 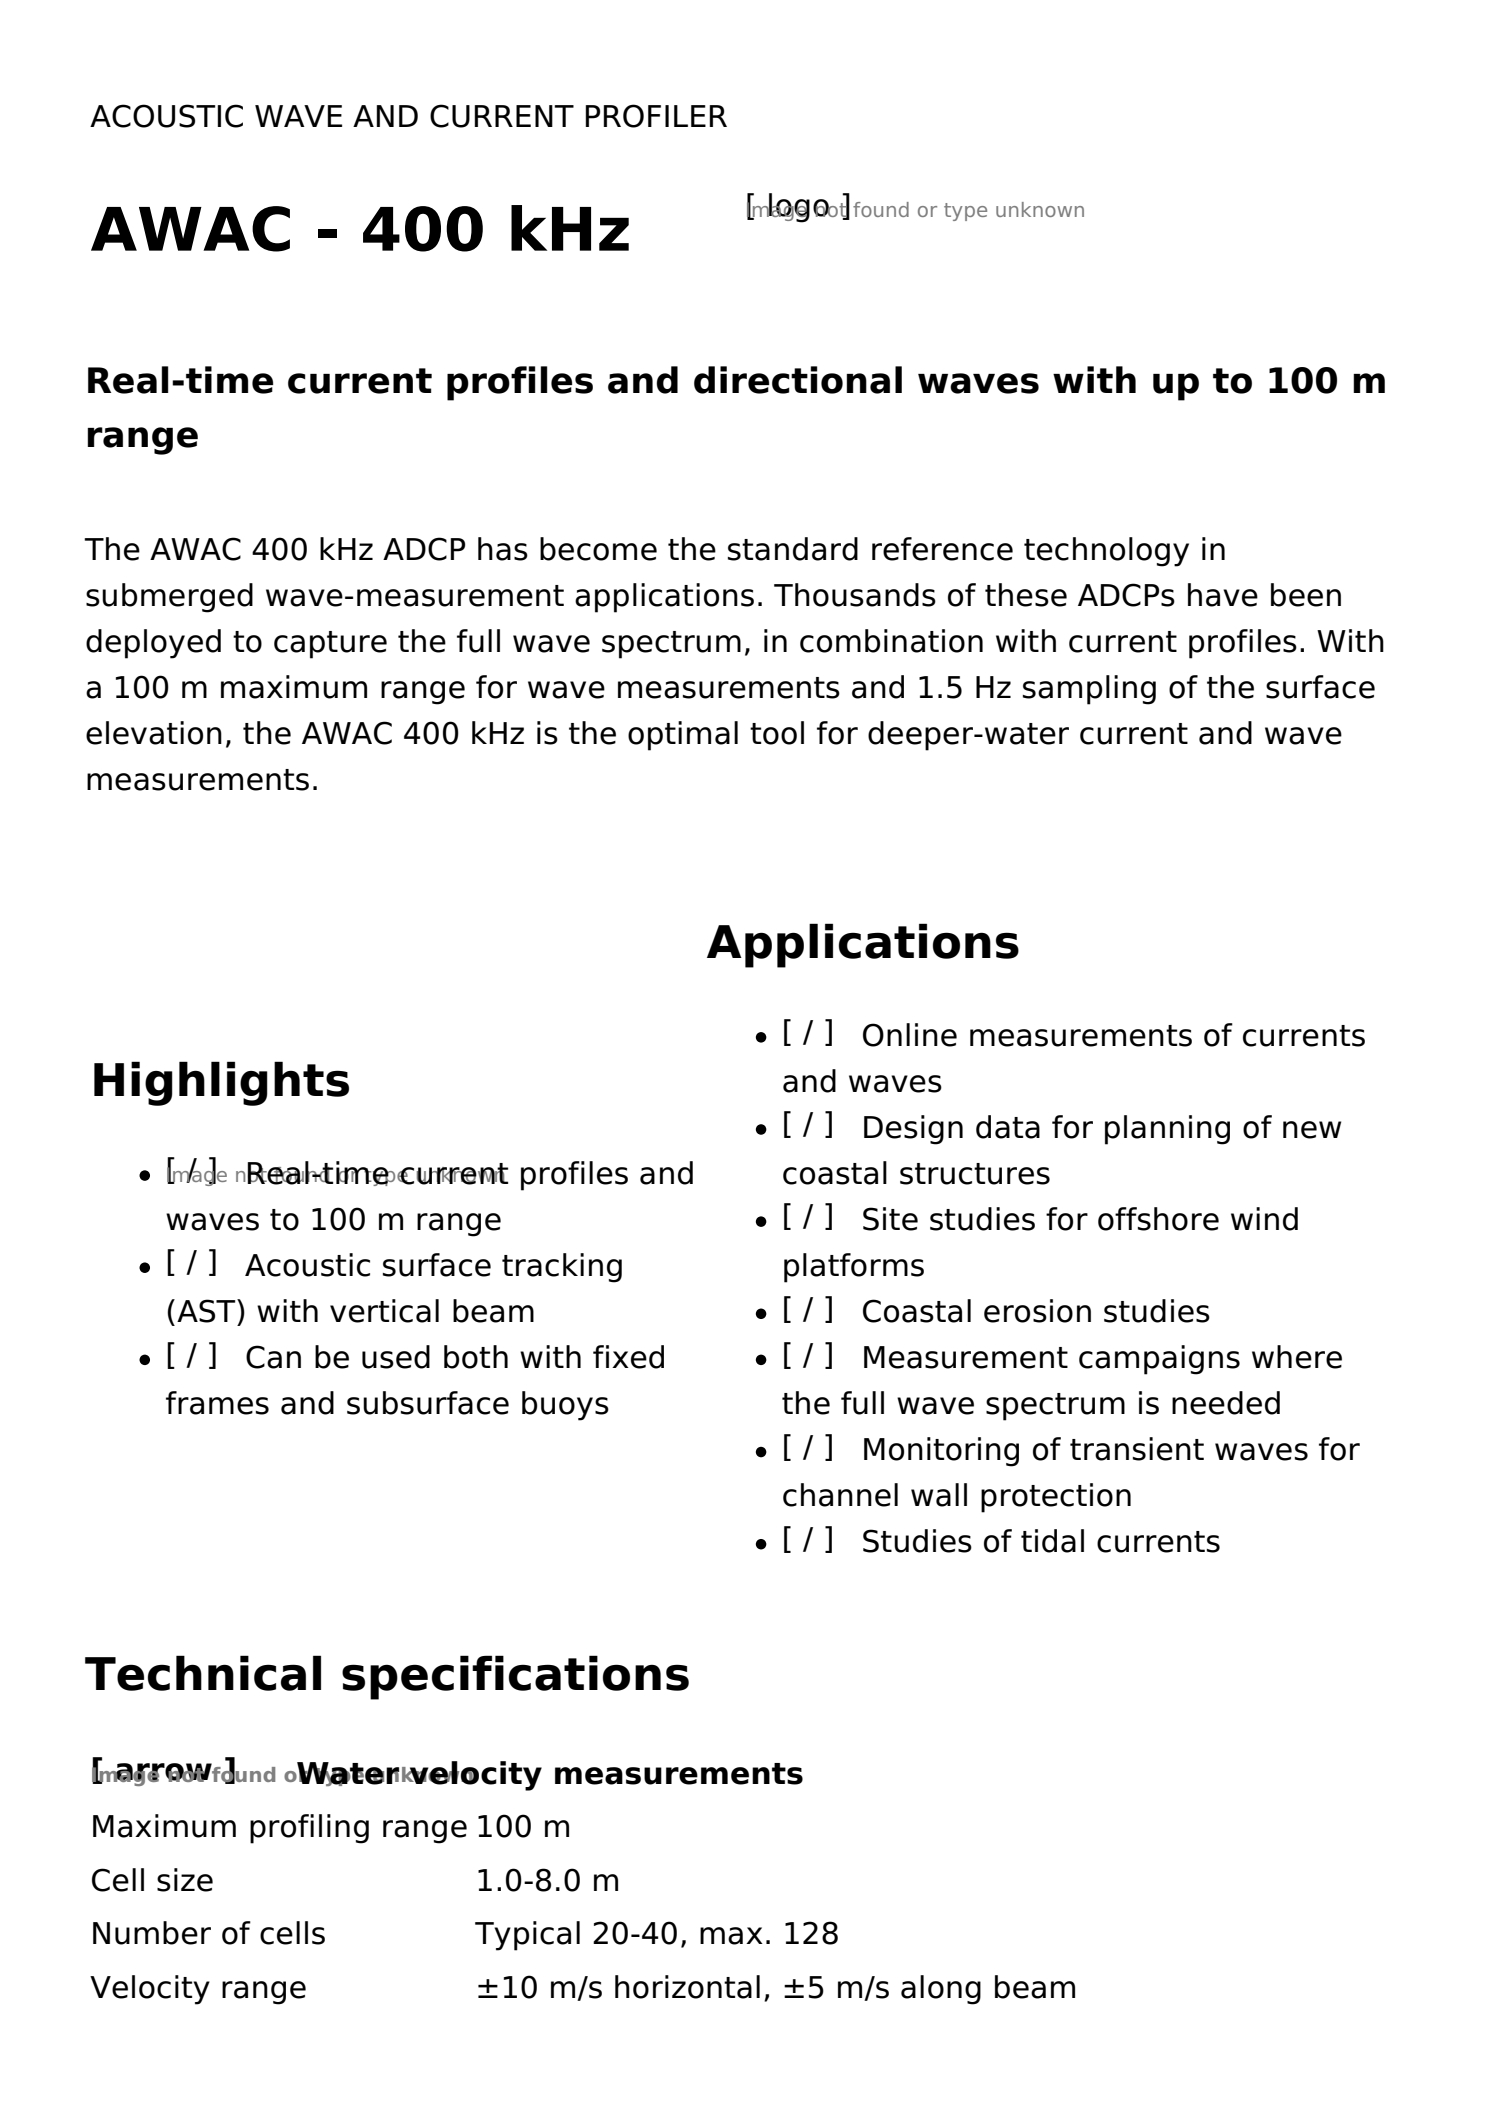 What do you see at coordinates (793, 549) in the screenshot?
I see `standard` at bounding box center [793, 549].
